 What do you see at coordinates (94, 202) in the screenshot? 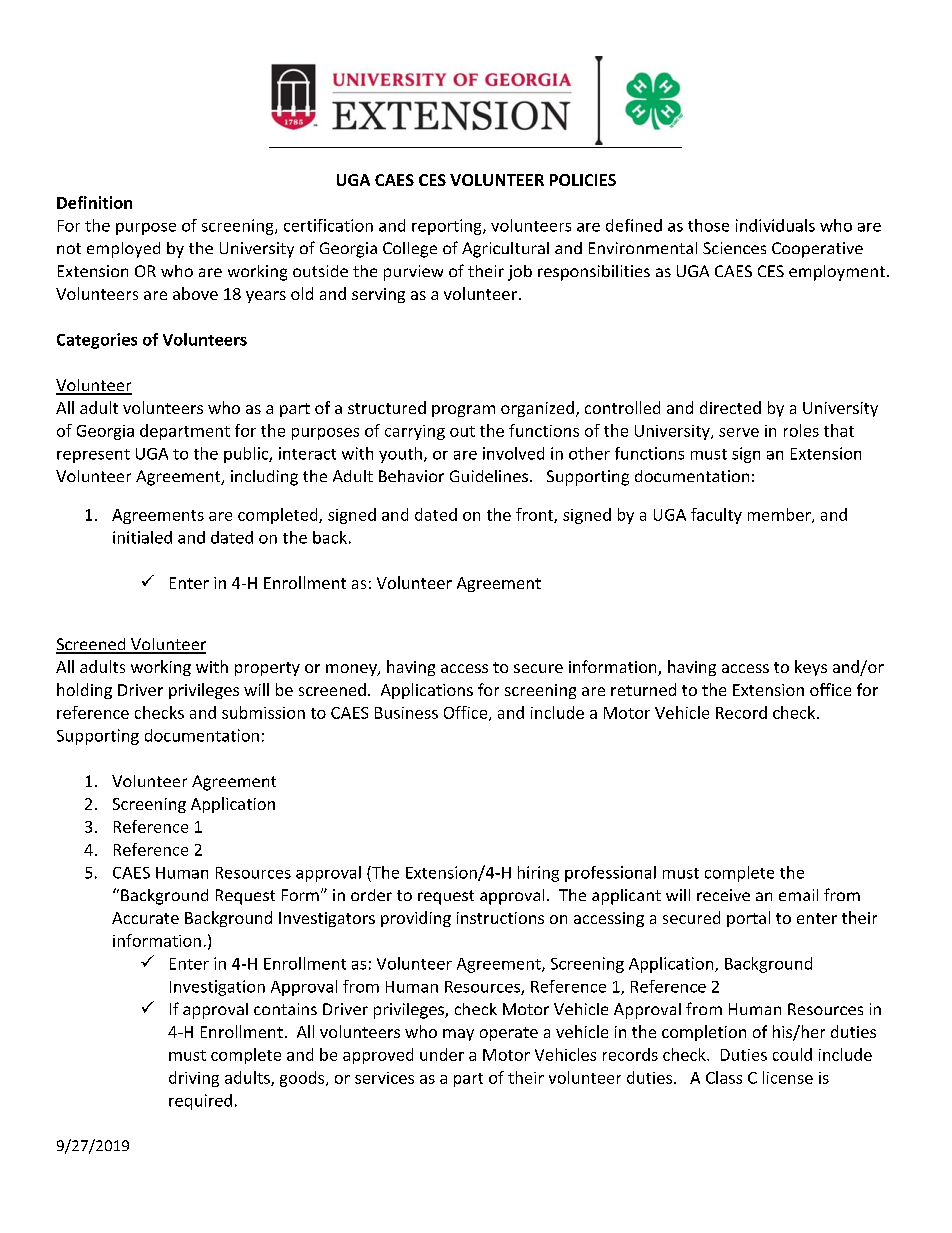
I see `Definition` at bounding box center [94, 202].
